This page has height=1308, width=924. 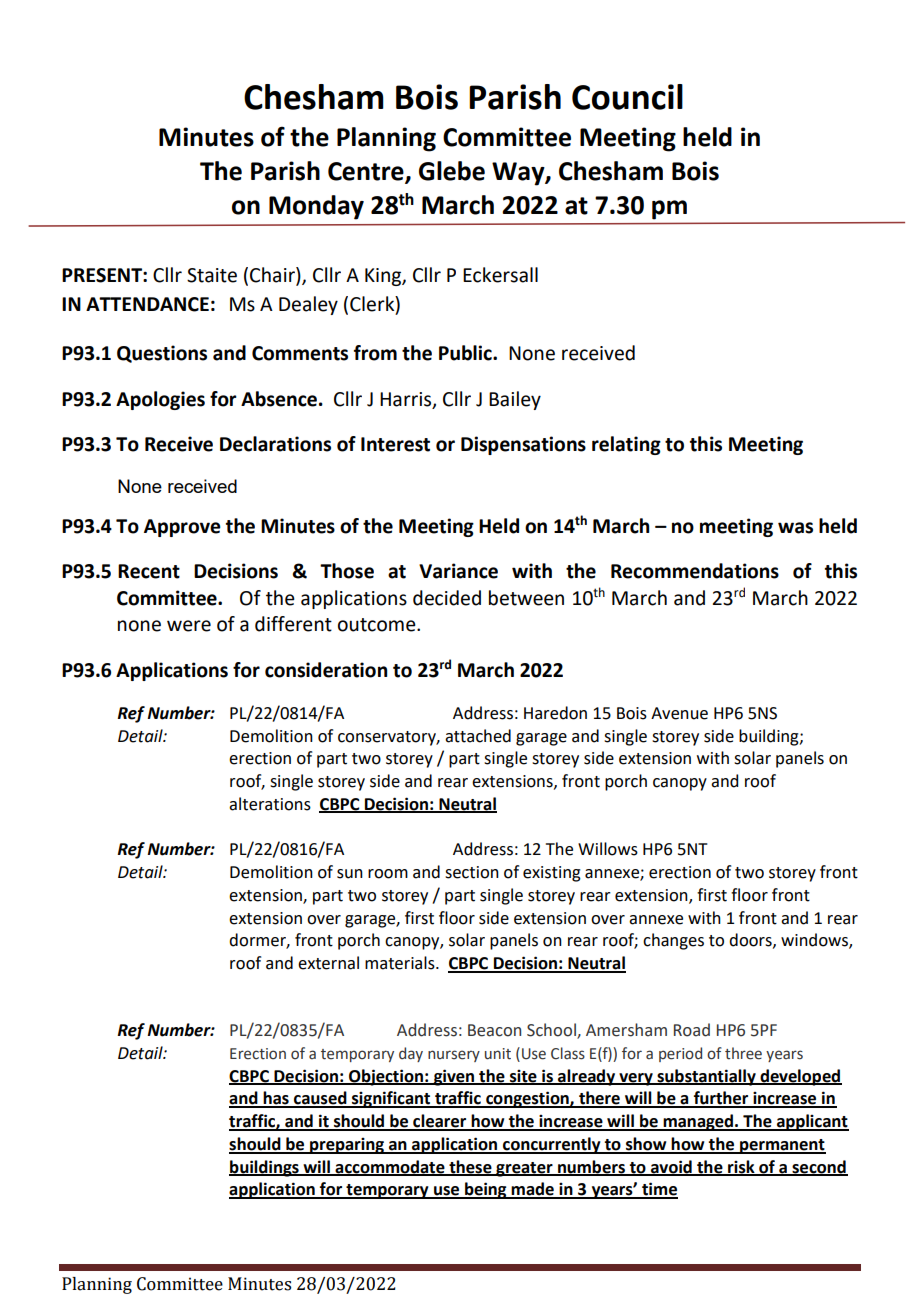 I want to click on these, so click(x=470, y=1167).
